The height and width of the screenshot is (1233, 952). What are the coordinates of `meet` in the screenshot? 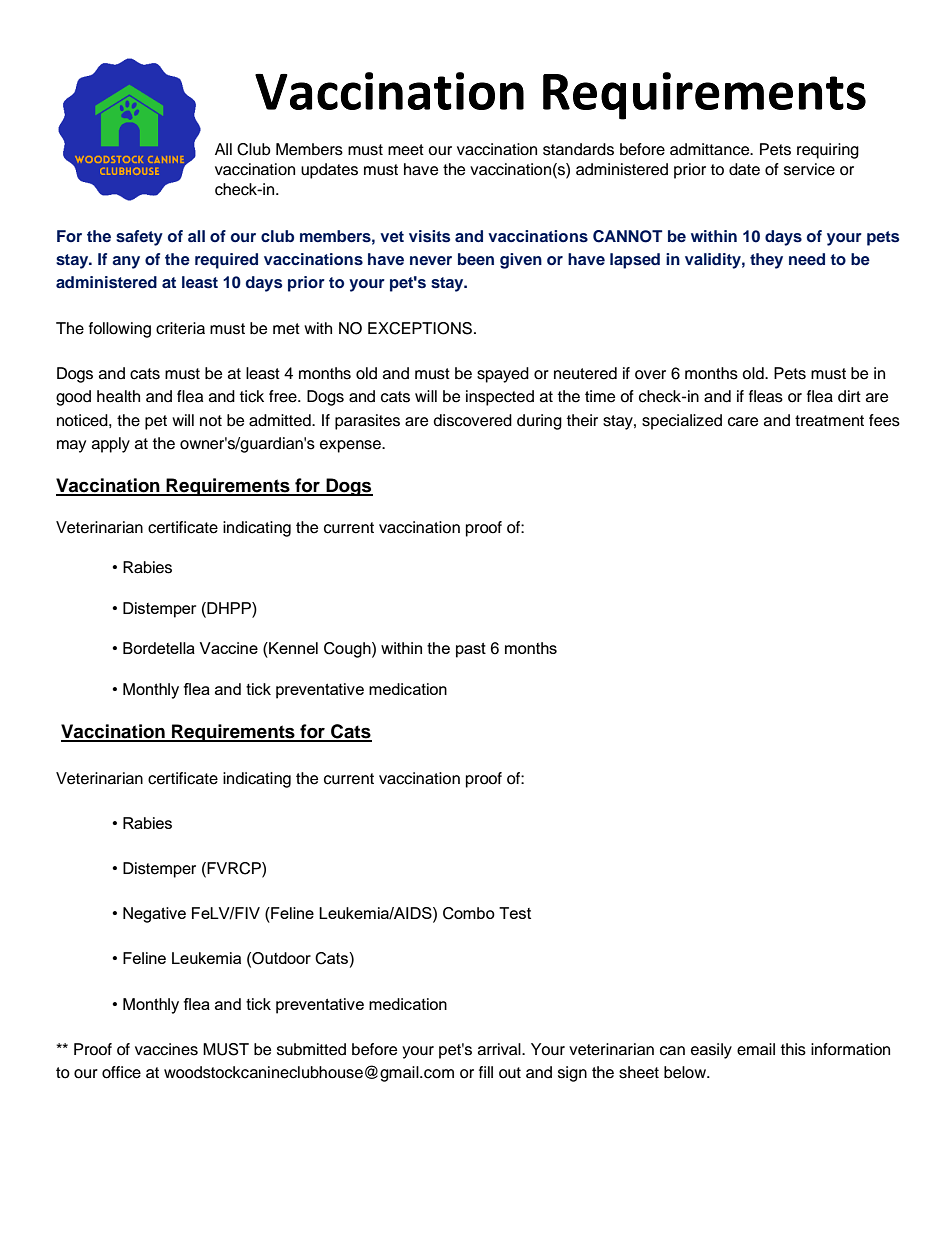 It's located at (406, 150).
